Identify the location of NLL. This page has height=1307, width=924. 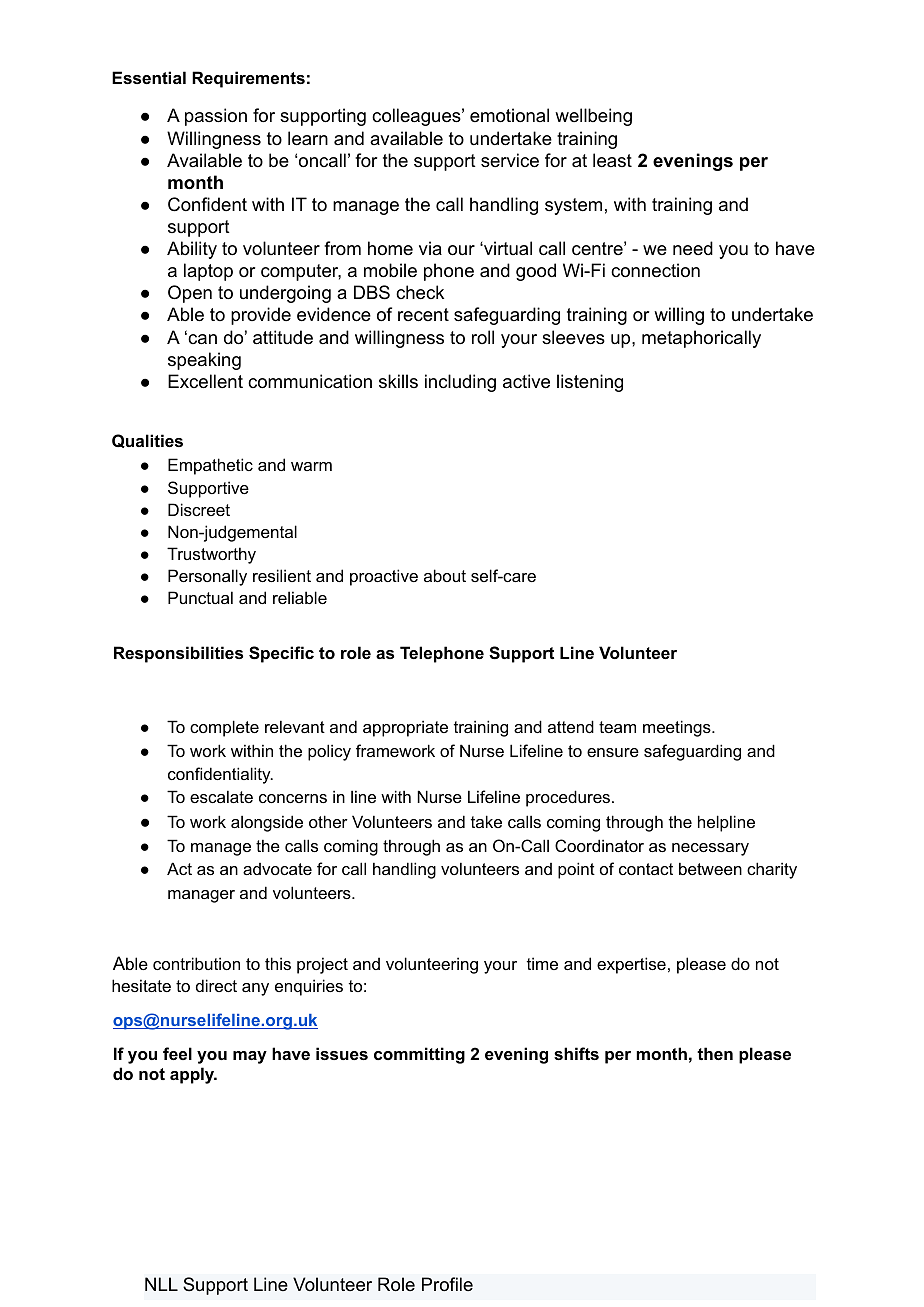
(161, 1284).
